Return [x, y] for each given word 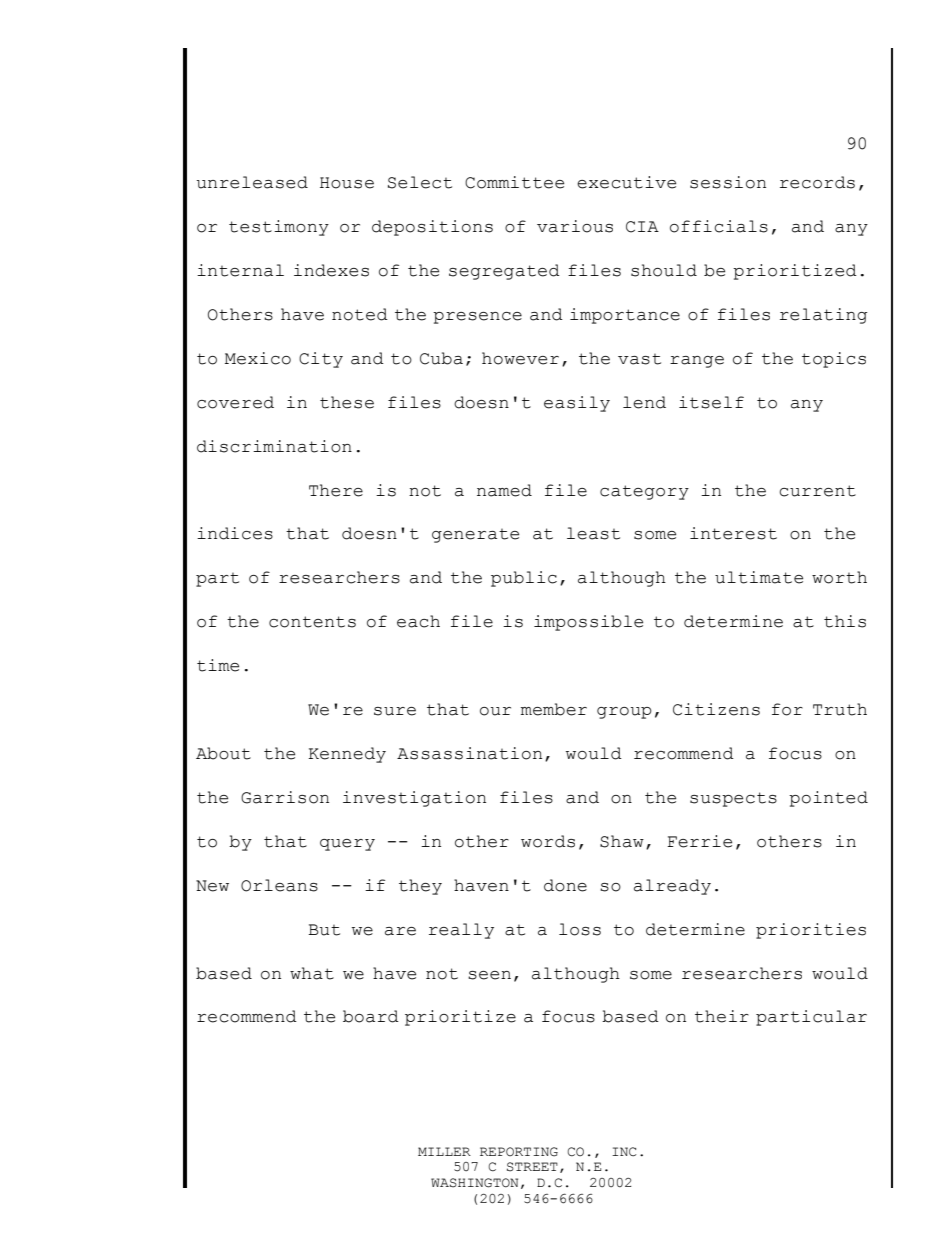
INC [624, 1152]
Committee [514, 182]
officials [719, 226]
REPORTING [519, 1152]
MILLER [444, 1151]
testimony [279, 228]
